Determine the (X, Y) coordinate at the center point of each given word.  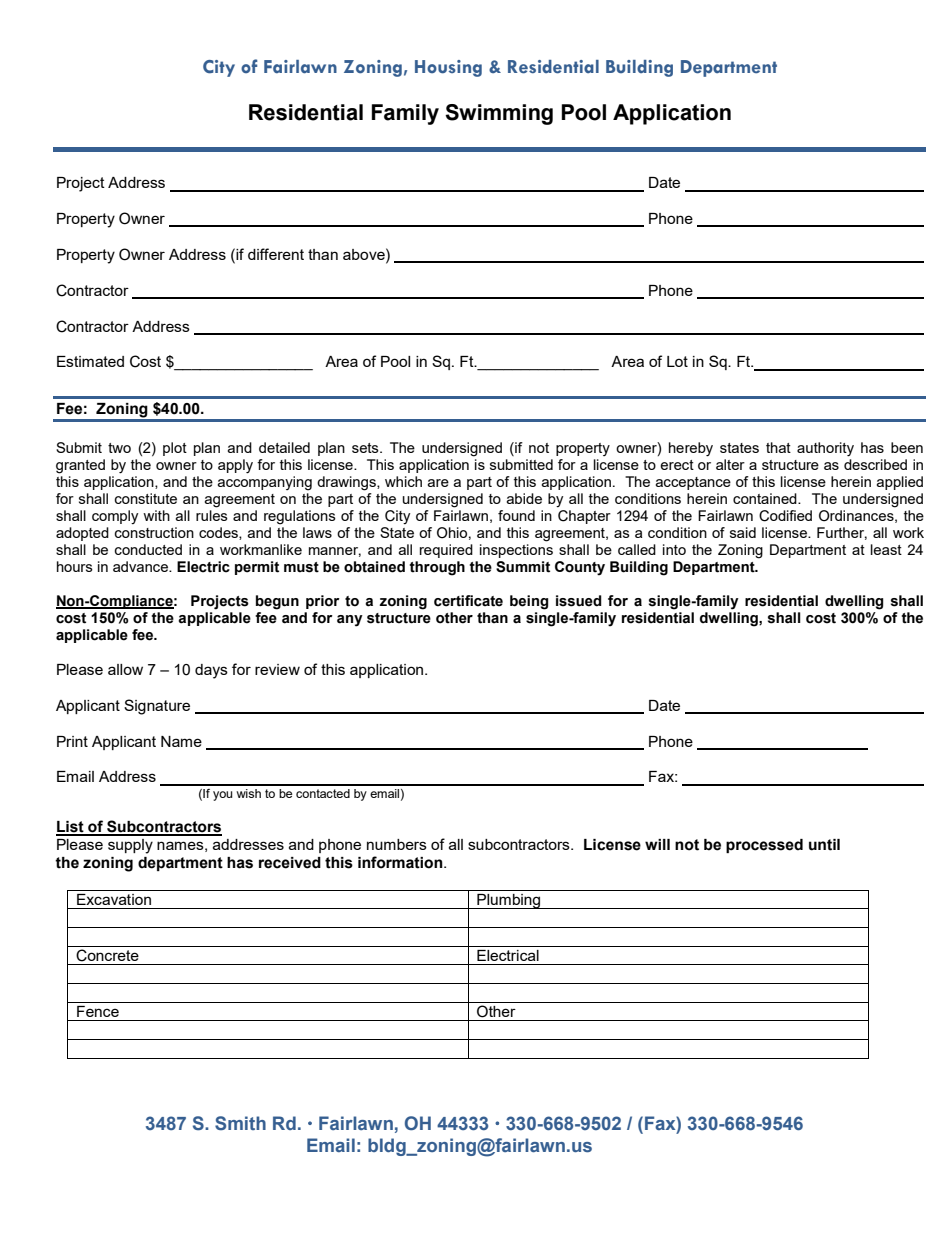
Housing (448, 68)
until (824, 845)
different (276, 254)
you (222, 796)
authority (825, 449)
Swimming (499, 114)
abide (524, 498)
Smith (240, 1123)
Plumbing (509, 901)
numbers (397, 844)
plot (175, 449)
